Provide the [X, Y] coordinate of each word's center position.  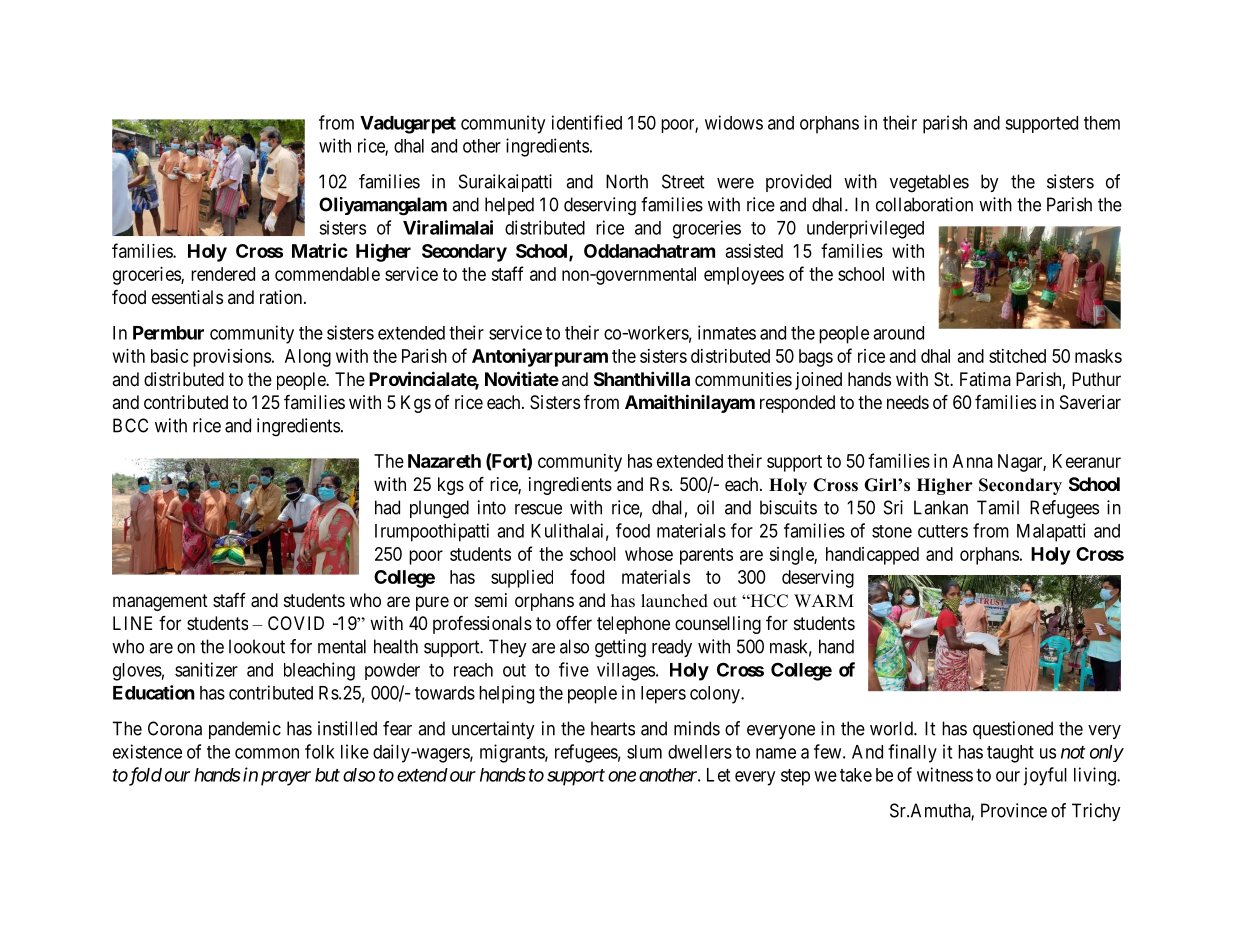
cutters [943, 531]
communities [743, 379]
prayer [286, 778]
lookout [257, 646]
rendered [223, 274]
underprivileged [865, 229]
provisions [232, 358]
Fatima [985, 379]
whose [649, 554]
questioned [1013, 730]
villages [626, 671]
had [387, 507]
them [1102, 123]
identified [587, 122]
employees [744, 276]
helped [509, 206]
